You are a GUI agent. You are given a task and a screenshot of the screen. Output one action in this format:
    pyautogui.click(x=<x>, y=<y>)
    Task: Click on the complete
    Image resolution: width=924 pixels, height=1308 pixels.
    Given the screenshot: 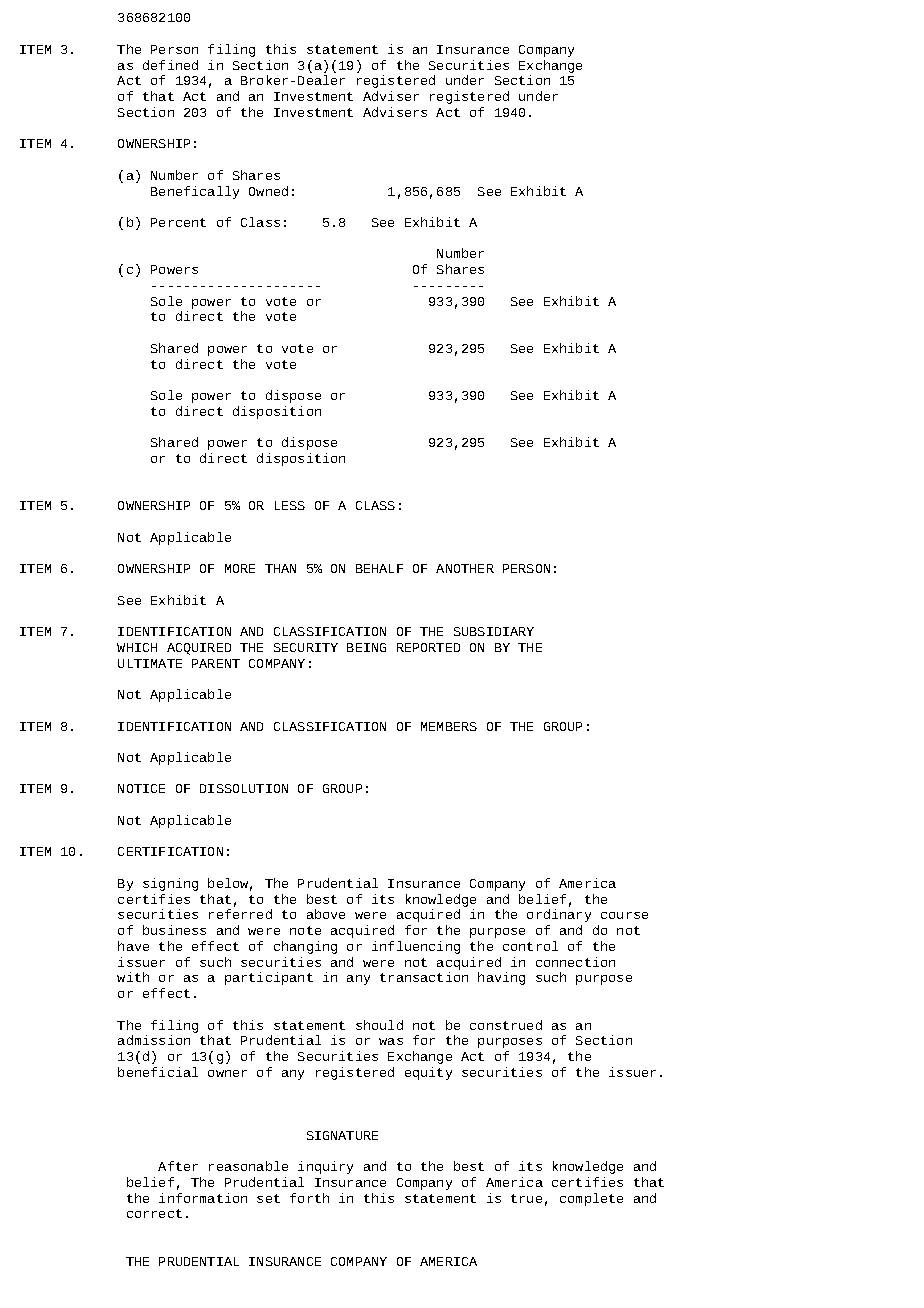 What is the action you would take?
    pyautogui.click(x=591, y=1199)
